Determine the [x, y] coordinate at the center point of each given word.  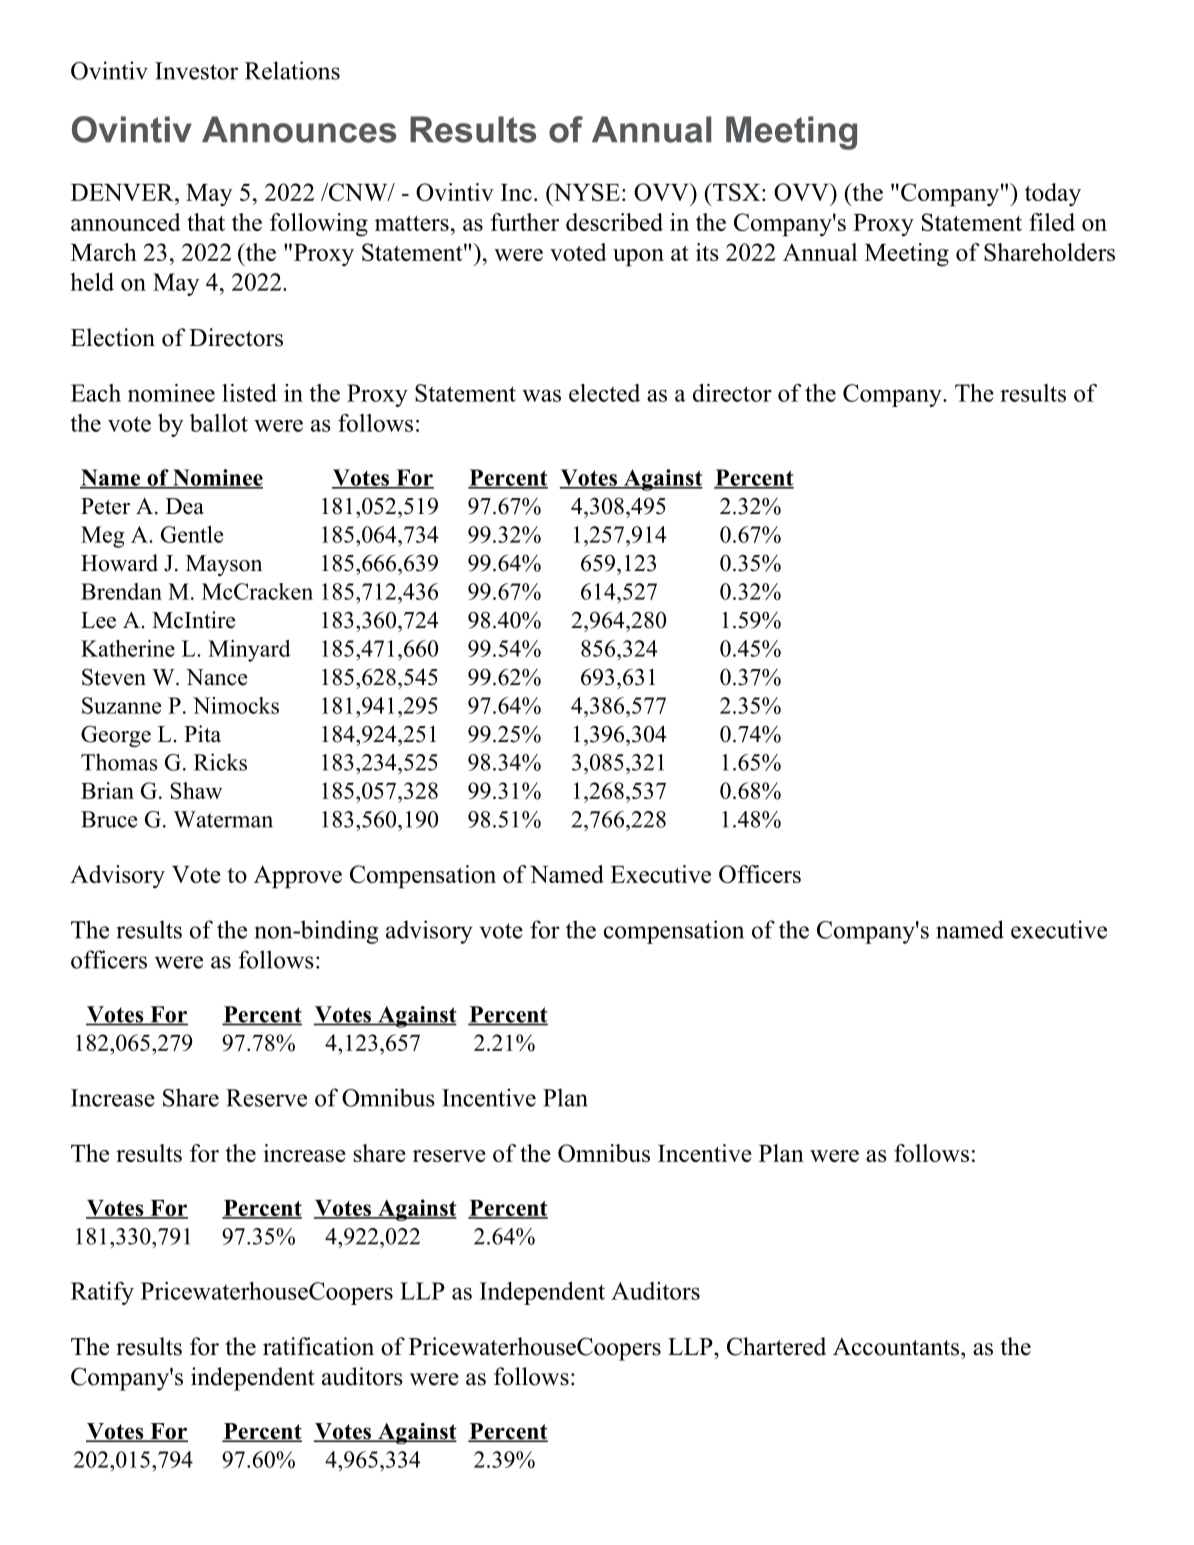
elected [604, 393]
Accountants [897, 1347]
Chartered [776, 1346]
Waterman [223, 819]
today [1053, 194]
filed [1052, 222]
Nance [216, 677]
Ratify [102, 1293]
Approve [298, 877]
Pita [202, 733]
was [541, 395]
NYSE [585, 192]
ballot [219, 423]
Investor [196, 71]
